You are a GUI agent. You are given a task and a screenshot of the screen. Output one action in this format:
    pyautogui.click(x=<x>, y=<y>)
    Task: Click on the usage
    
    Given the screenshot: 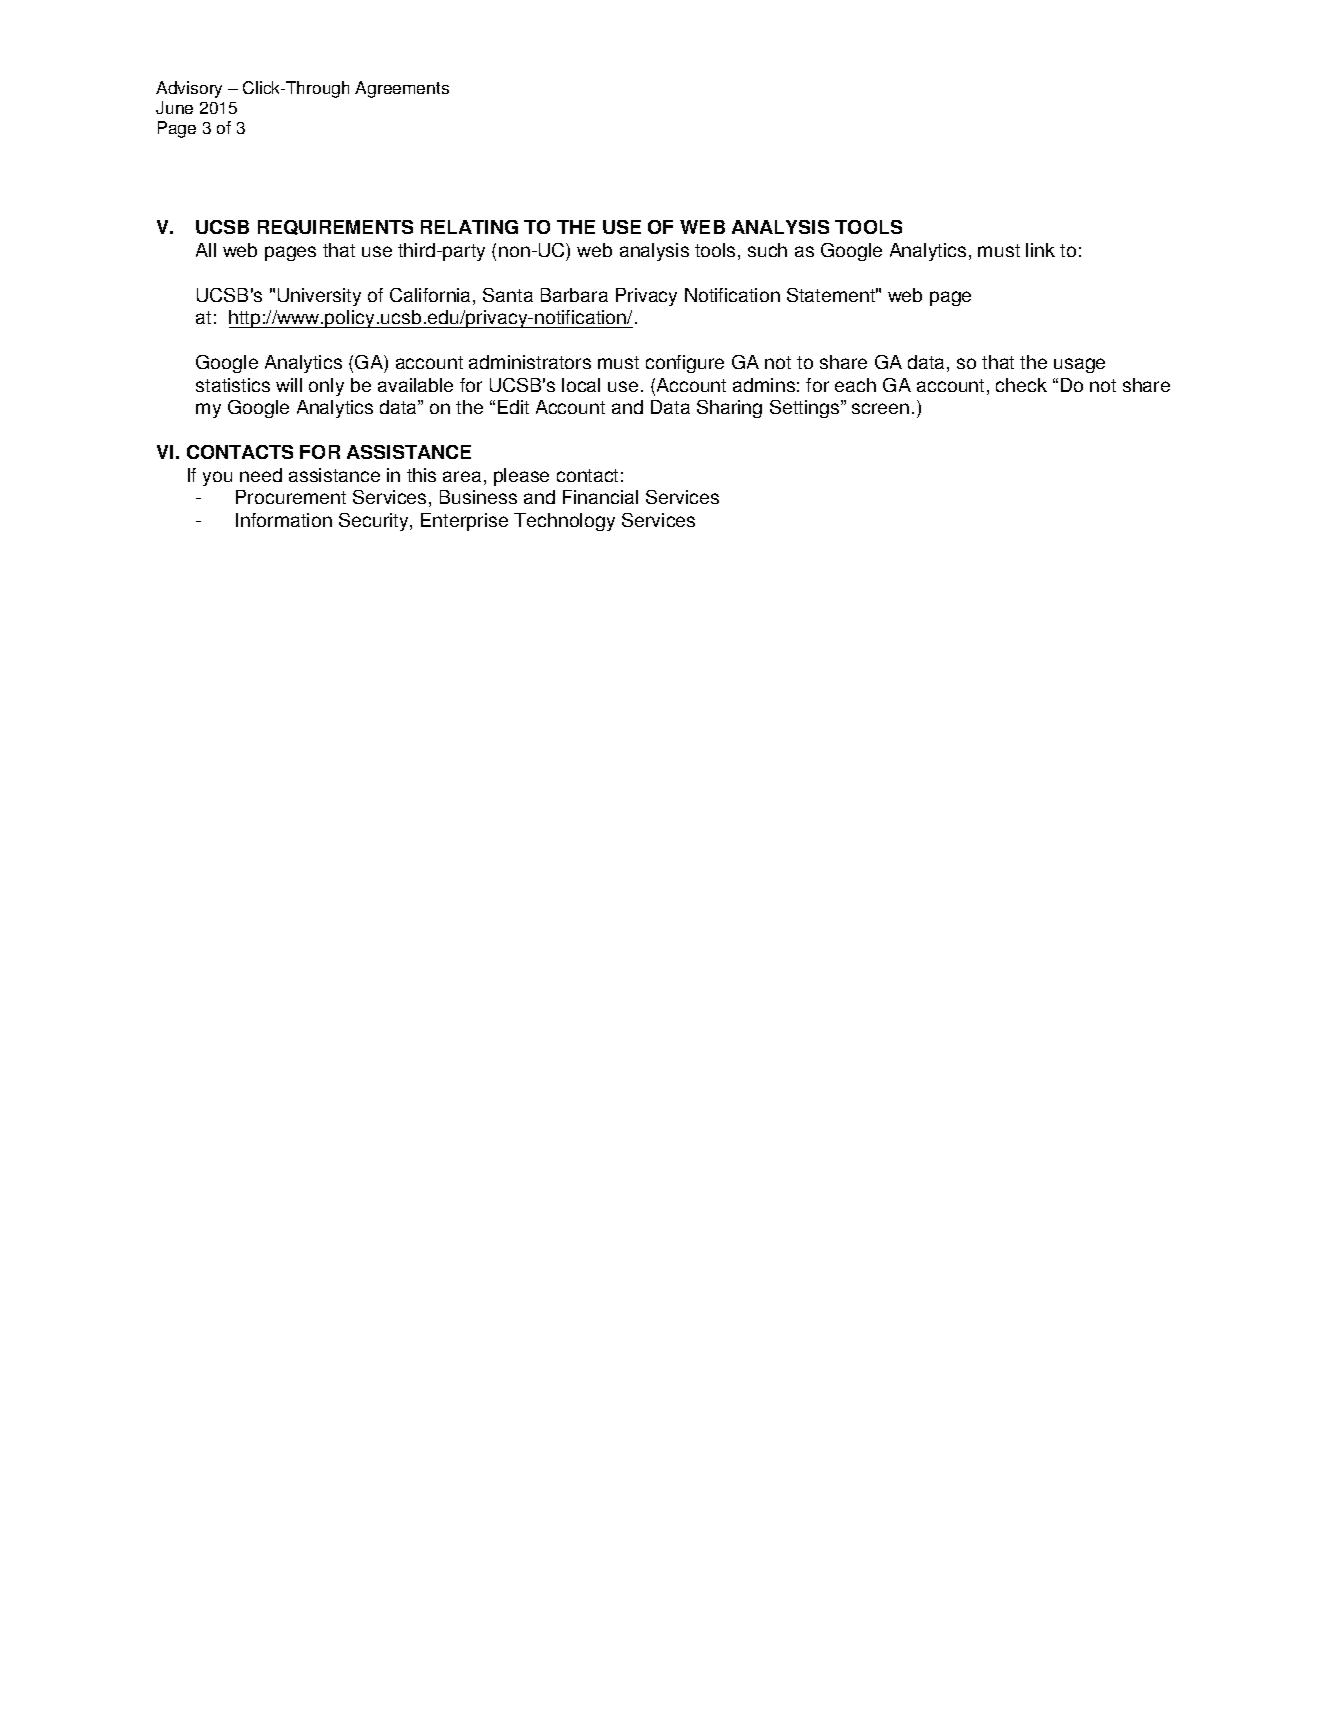 What is the action you would take?
    pyautogui.click(x=1079, y=365)
